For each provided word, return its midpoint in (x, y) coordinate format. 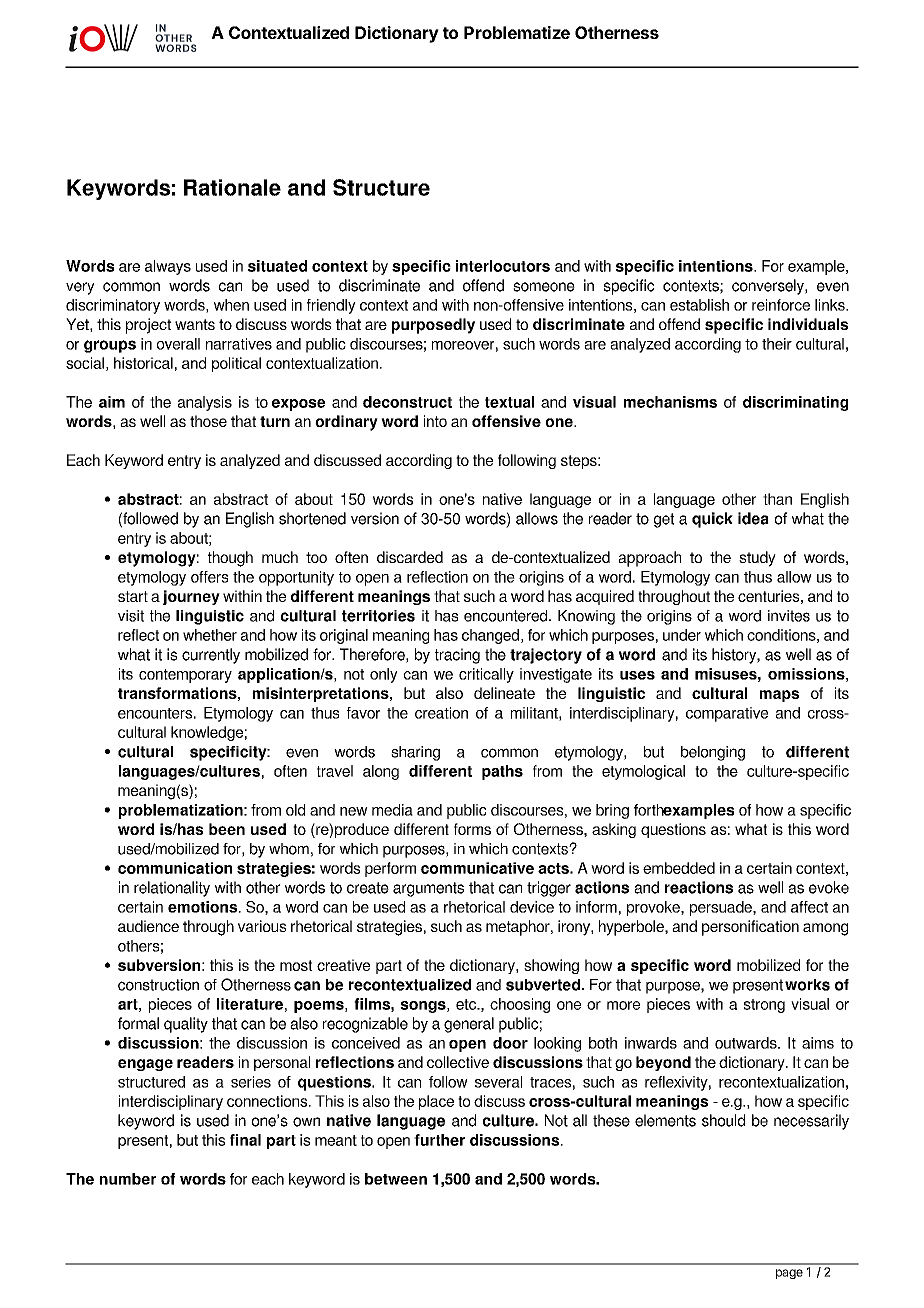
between (396, 1179)
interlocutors (503, 266)
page (789, 1274)
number (128, 1179)
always (168, 267)
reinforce (781, 305)
